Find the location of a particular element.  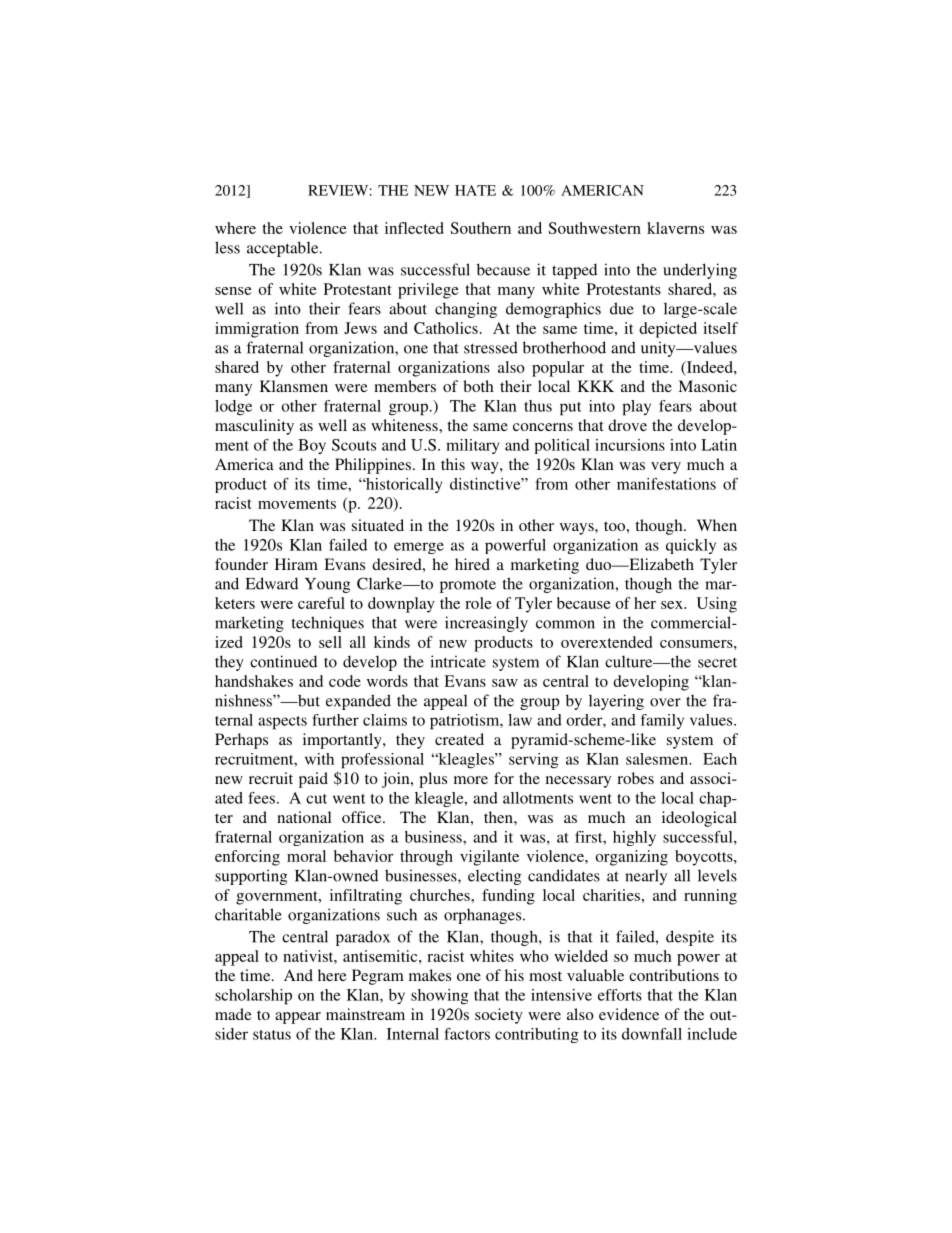

acceptable is located at coordinates (284, 249).
